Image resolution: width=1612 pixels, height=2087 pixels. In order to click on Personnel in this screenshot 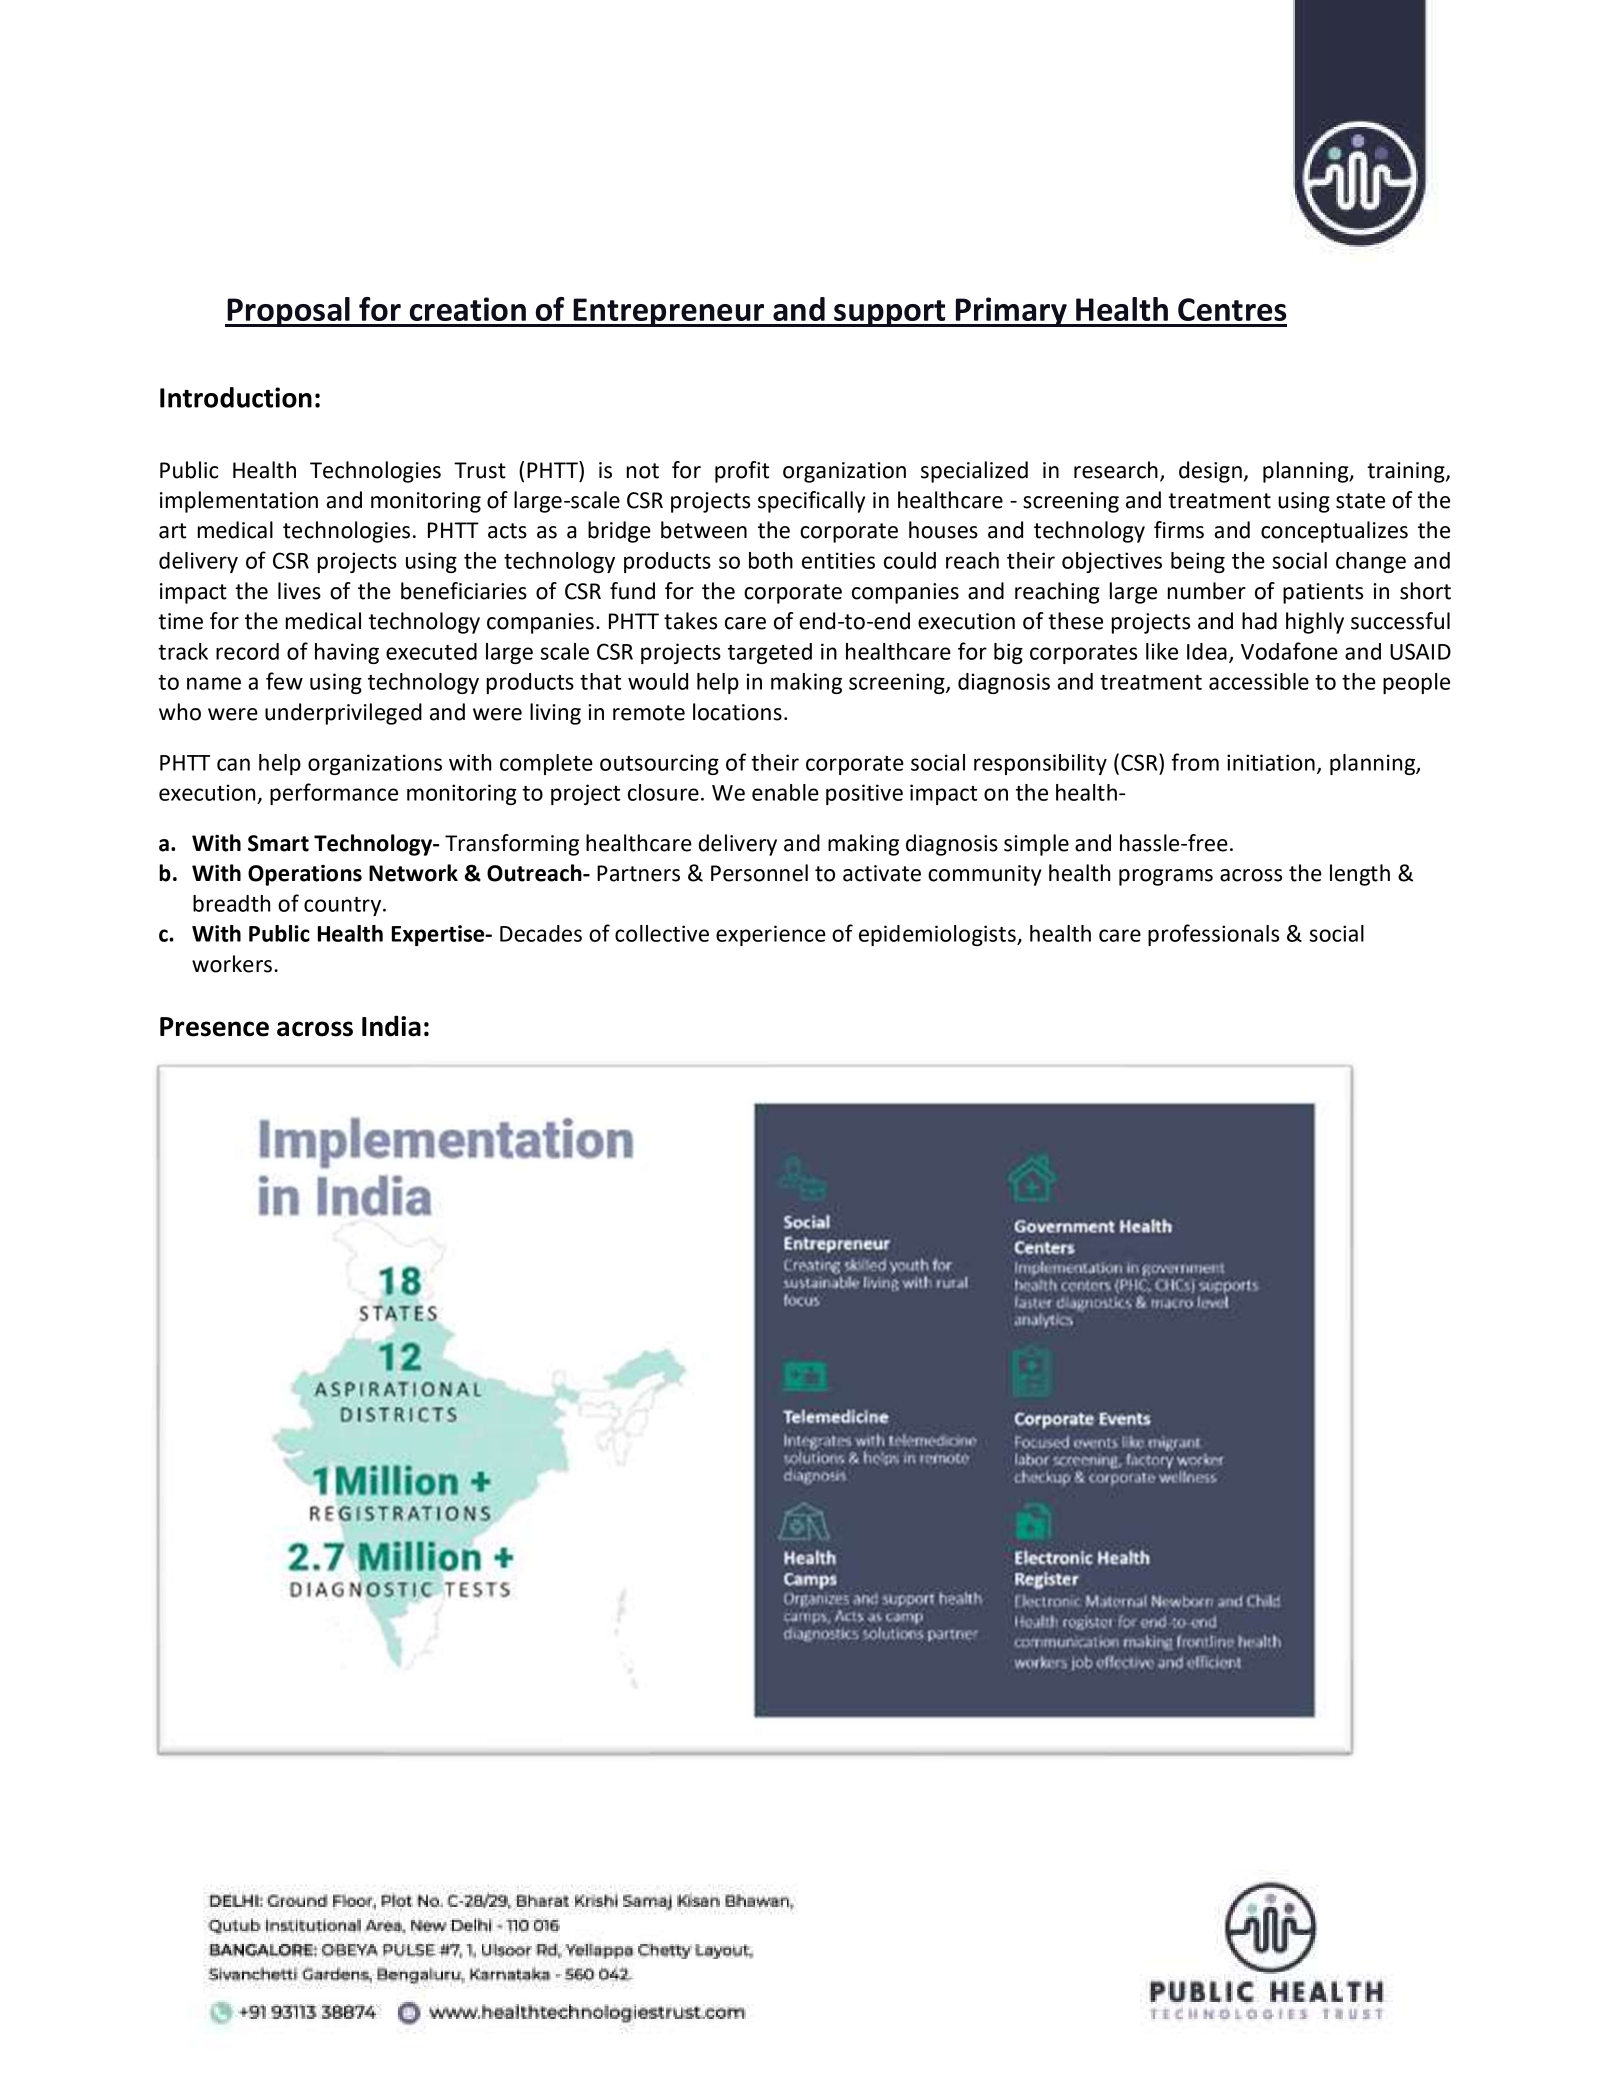, I will do `click(759, 873)`.
